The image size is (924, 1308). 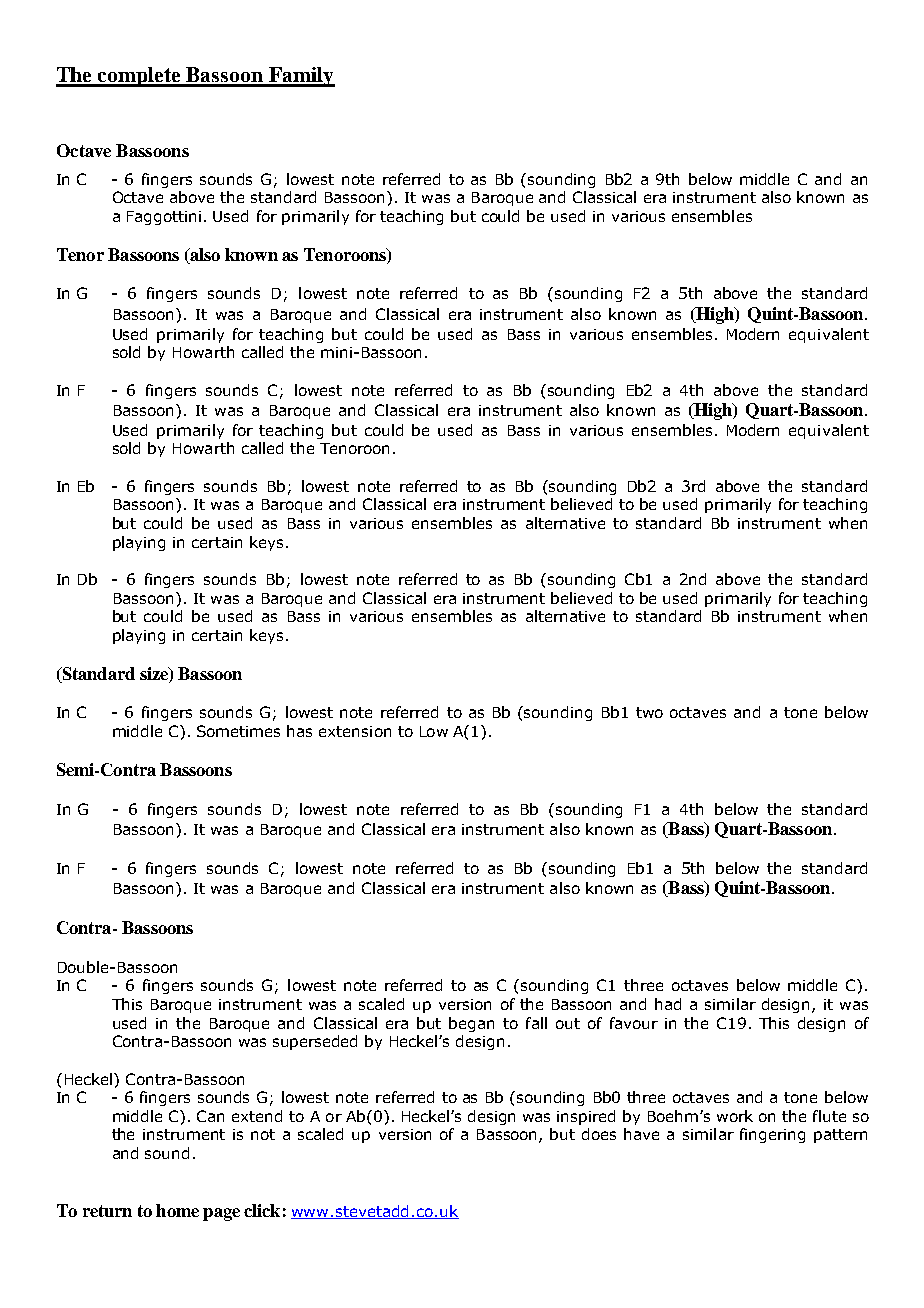 I want to click on fingering, so click(x=772, y=1135).
